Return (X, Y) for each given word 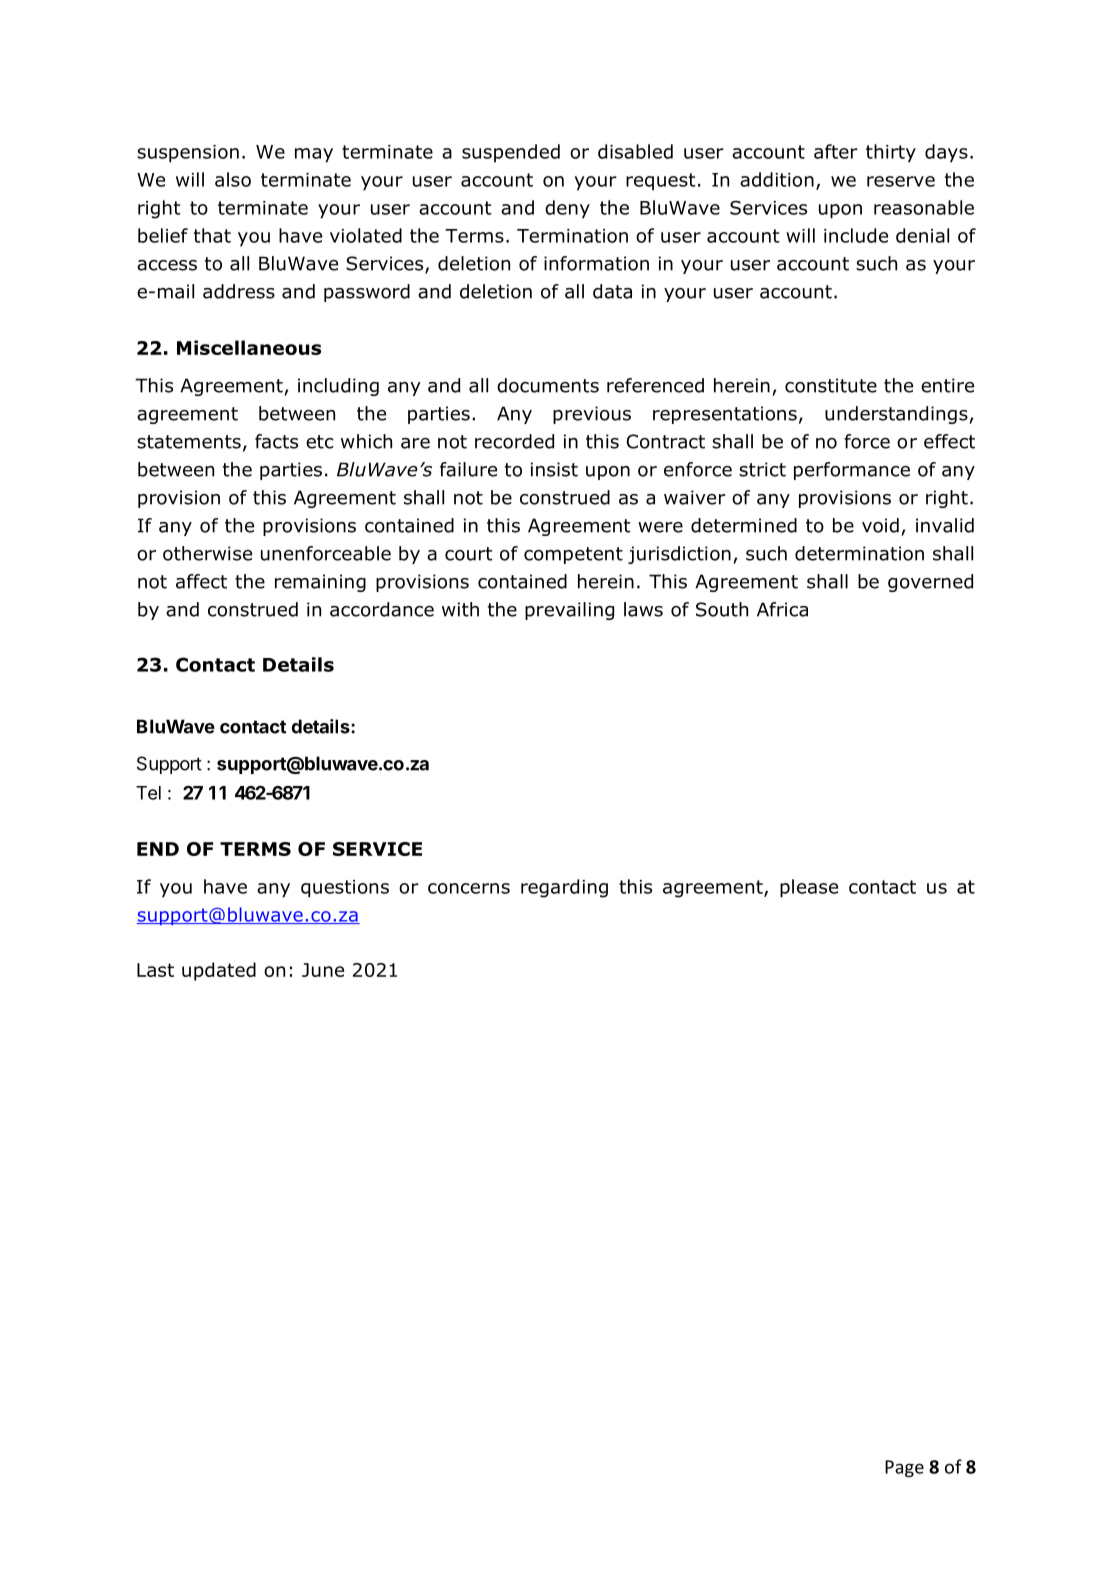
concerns (469, 888)
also (233, 179)
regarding (564, 888)
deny (567, 209)
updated (219, 971)
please (809, 888)
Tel (148, 793)
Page (904, 1468)
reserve (901, 181)
